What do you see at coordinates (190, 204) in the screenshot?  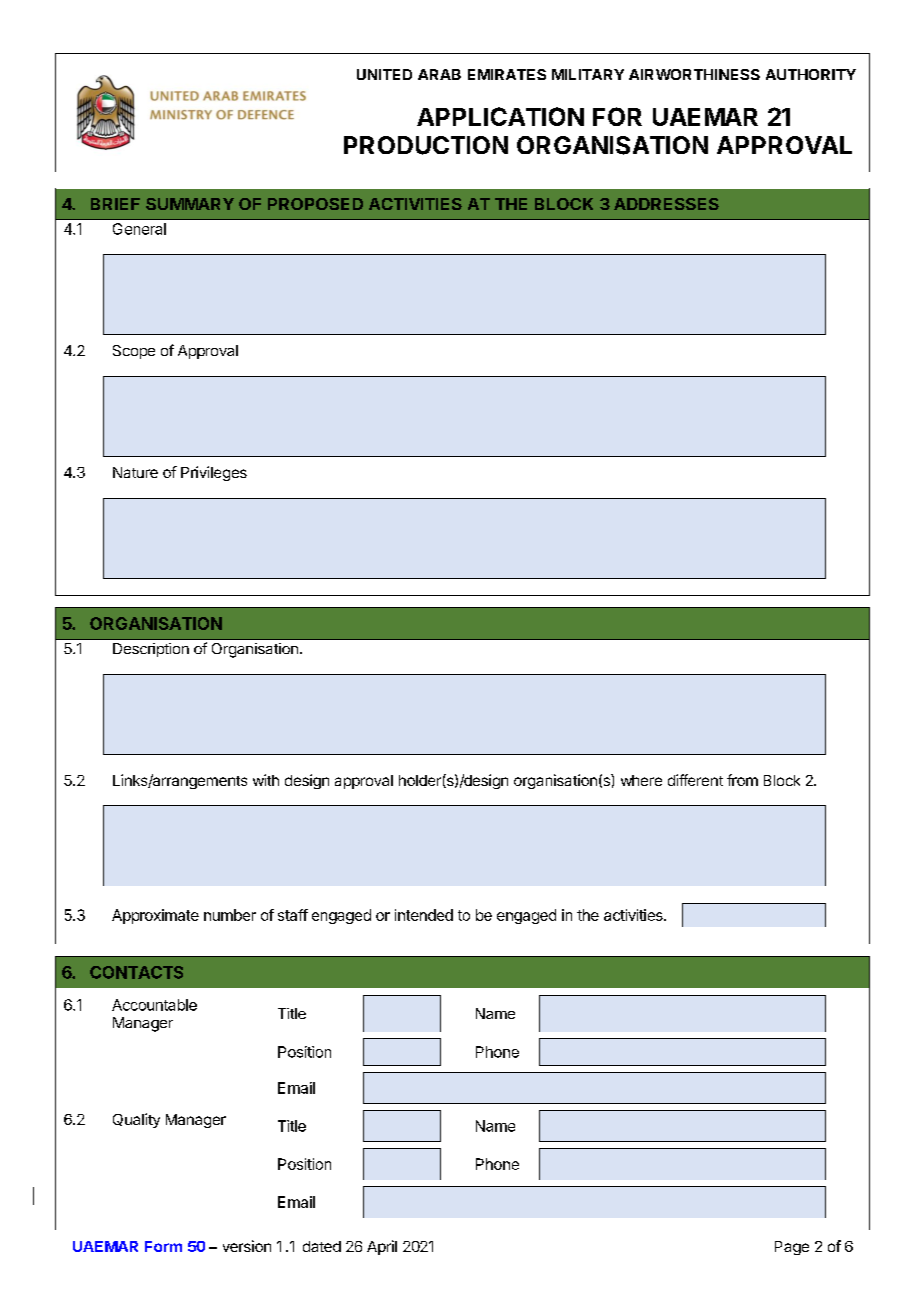 I see `SUMMARY` at bounding box center [190, 204].
